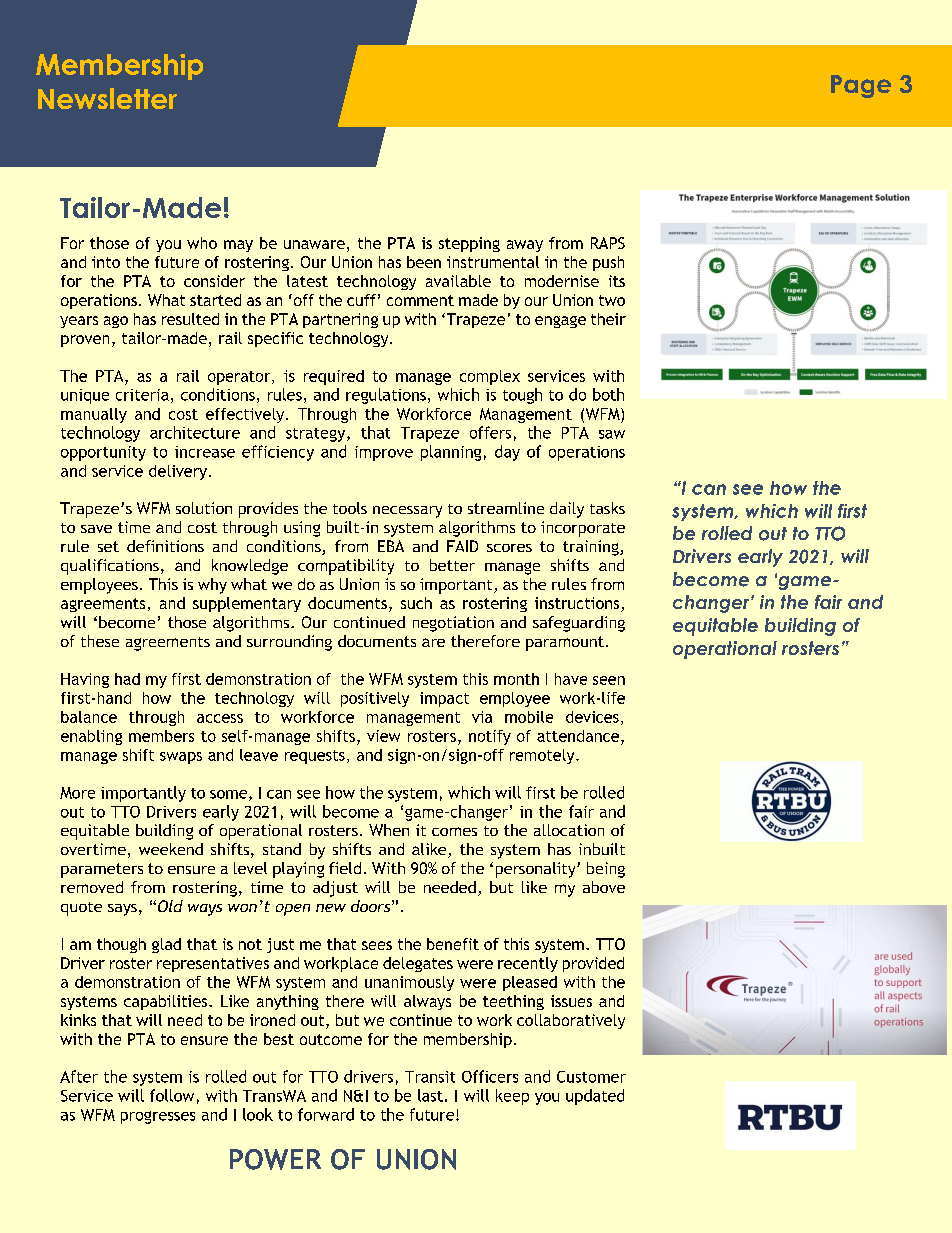  What do you see at coordinates (609, 680) in the screenshot?
I see `seen` at bounding box center [609, 680].
